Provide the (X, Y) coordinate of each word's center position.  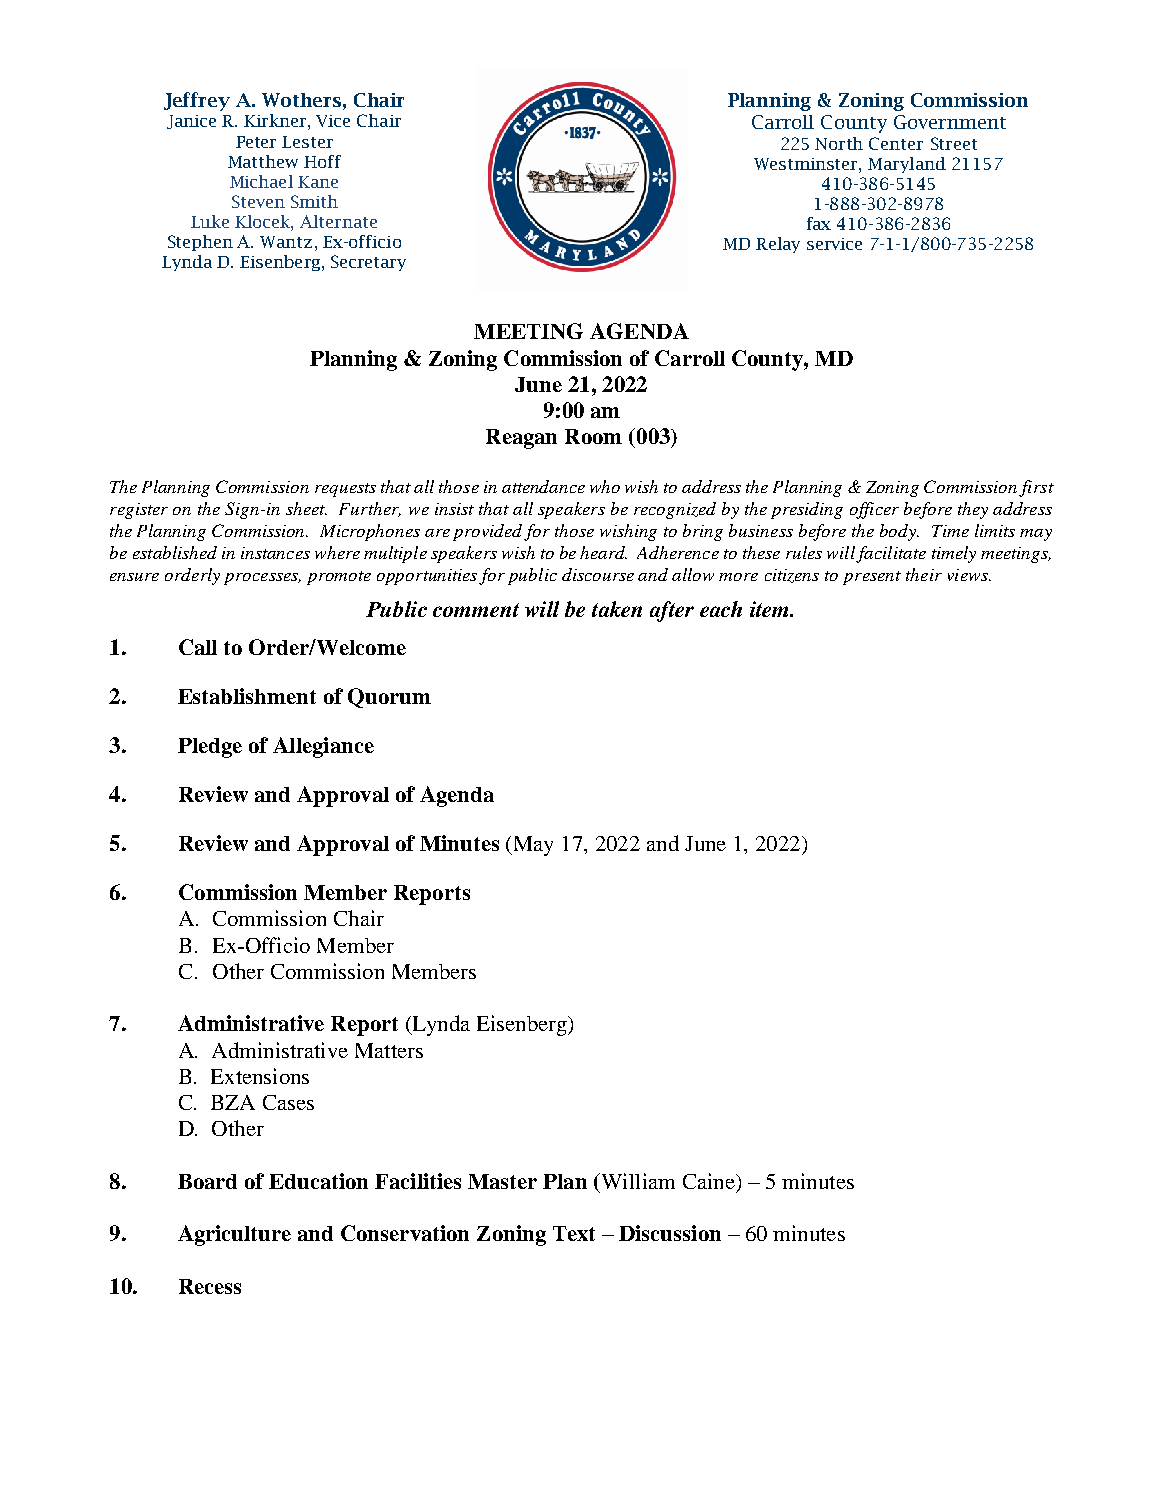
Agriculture (234, 1235)
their (924, 574)
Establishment (247, 696)
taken (617, 609)
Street (954, 143)
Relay (778, 245)
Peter (256, 142)
